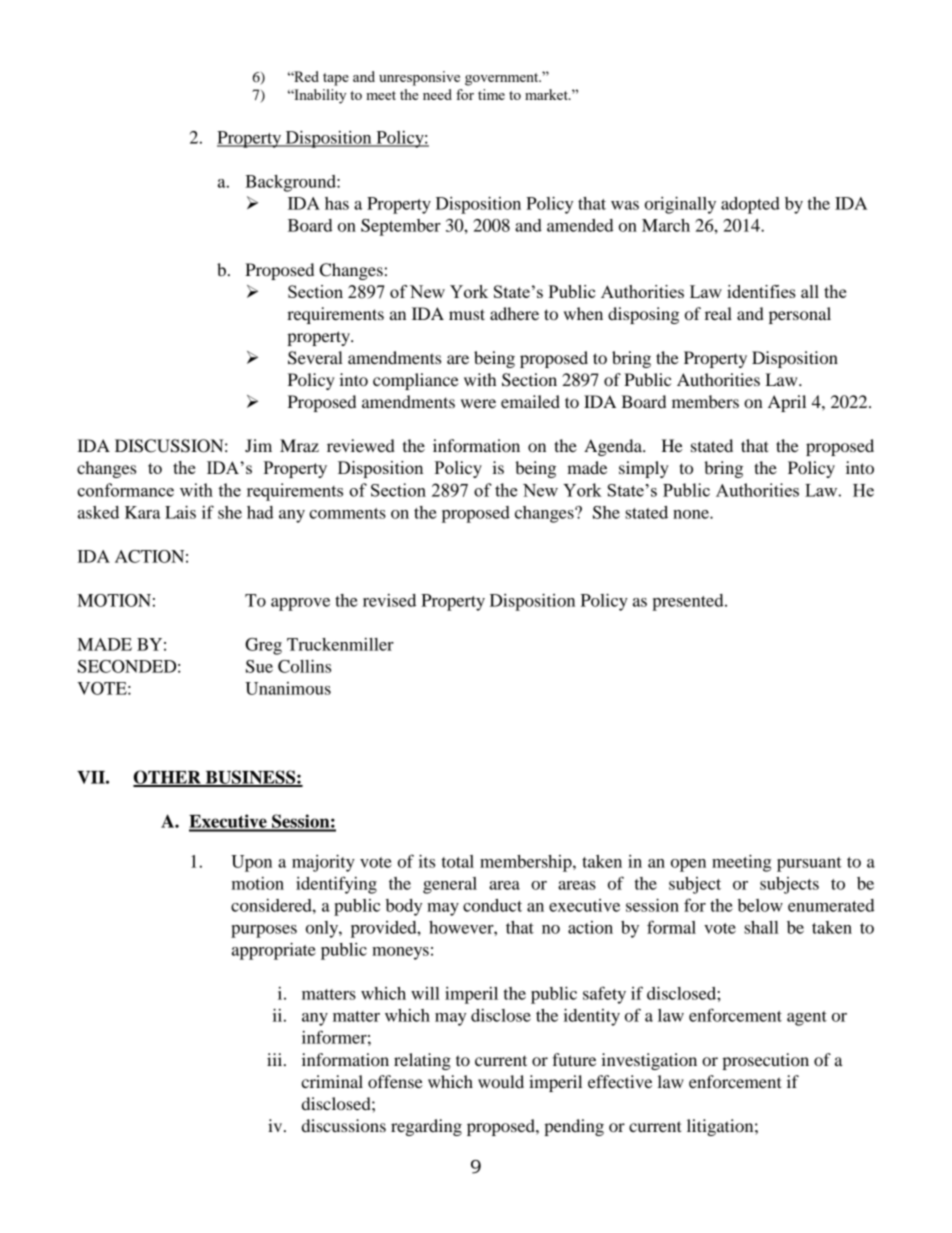  What do you see at coordinates (258, 445) in the page?
I see `Jim` at bounding box center [258, 445].
